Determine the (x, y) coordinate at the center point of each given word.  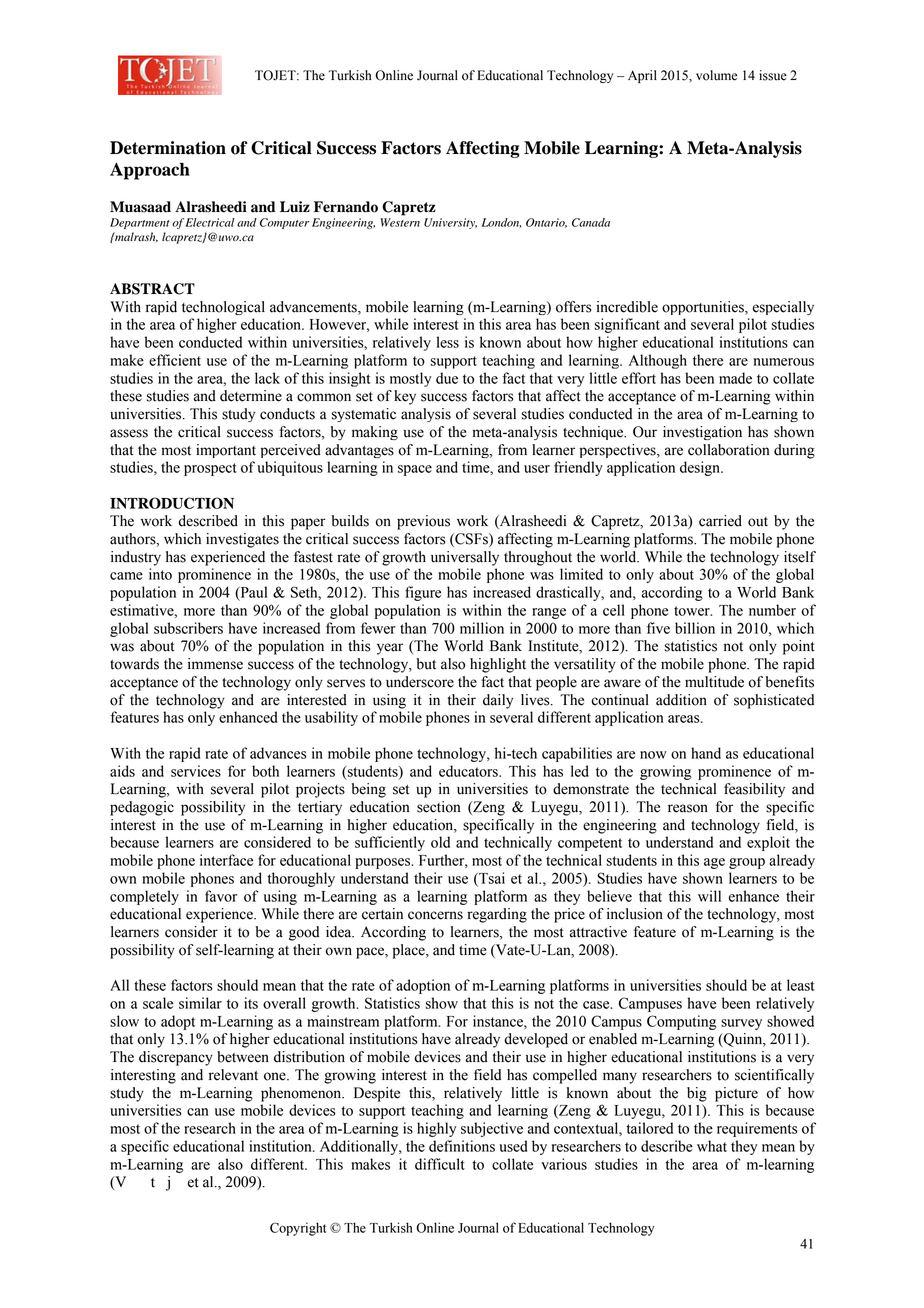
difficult (440, 1164)
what (712, 1146)
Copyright (298, 1229)
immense (215, 664)
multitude (714, 682)
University (450, 223)
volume (716, 75)
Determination (168, 148)
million (482, 628)
